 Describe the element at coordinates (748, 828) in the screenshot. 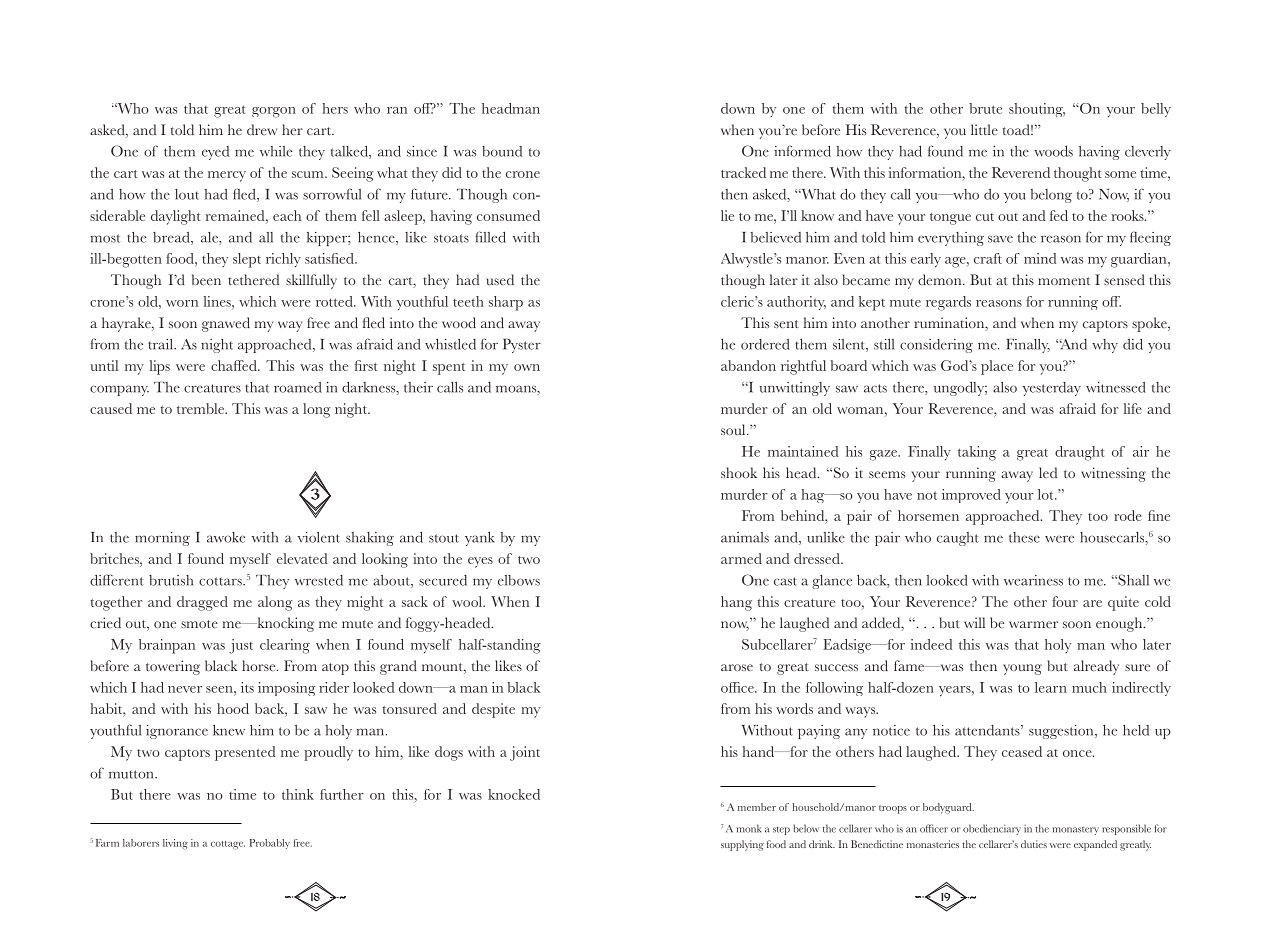

I see `monk` at that location.
